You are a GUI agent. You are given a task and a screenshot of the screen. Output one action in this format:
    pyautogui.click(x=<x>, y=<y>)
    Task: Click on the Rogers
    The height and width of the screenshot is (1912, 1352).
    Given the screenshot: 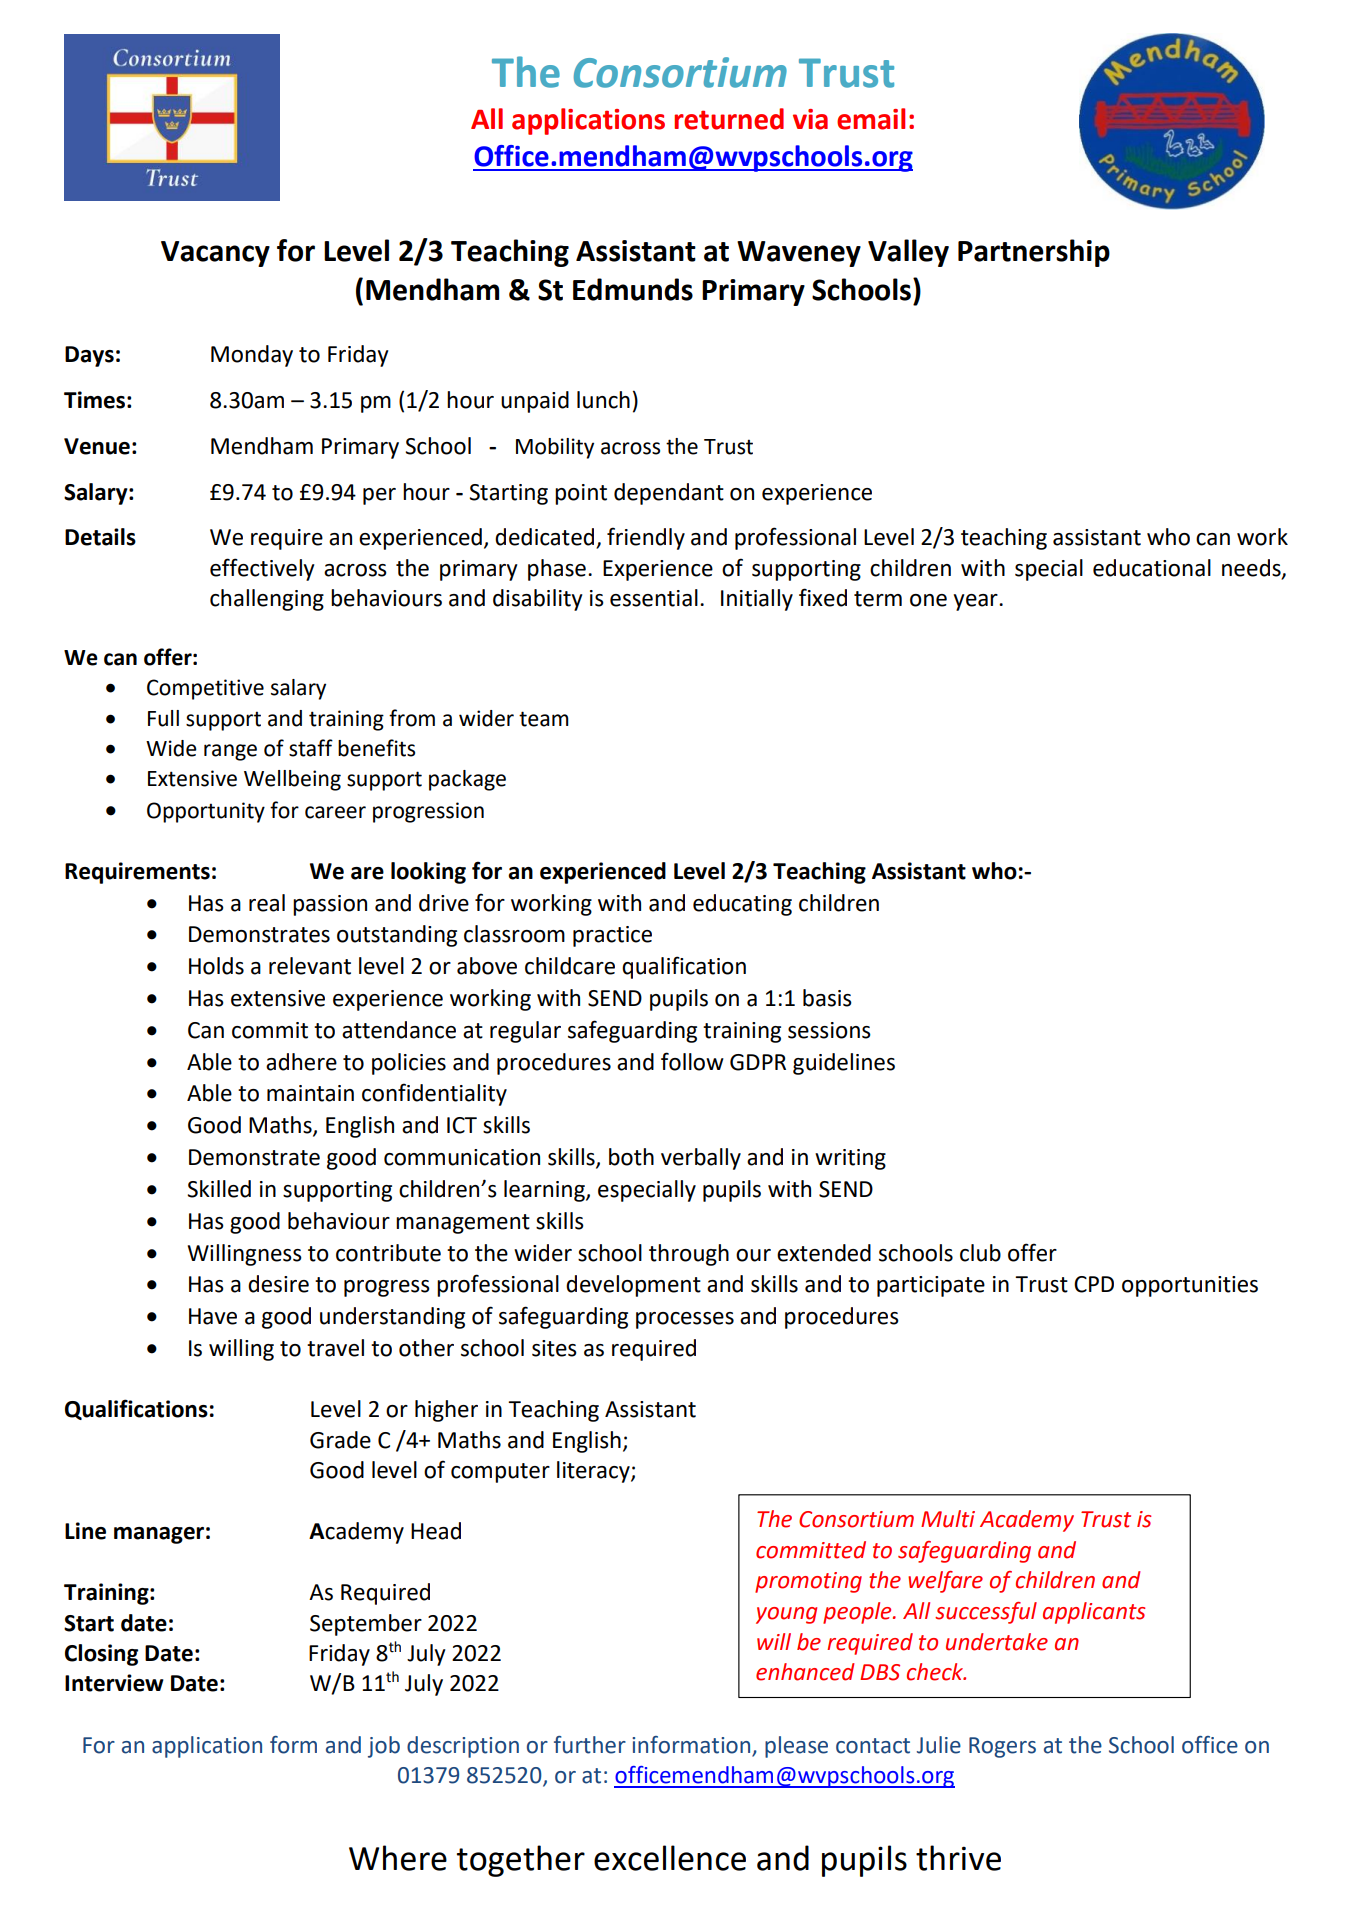 What is the action you would take?
    pyautogui.click(x=1002, y=1747)
